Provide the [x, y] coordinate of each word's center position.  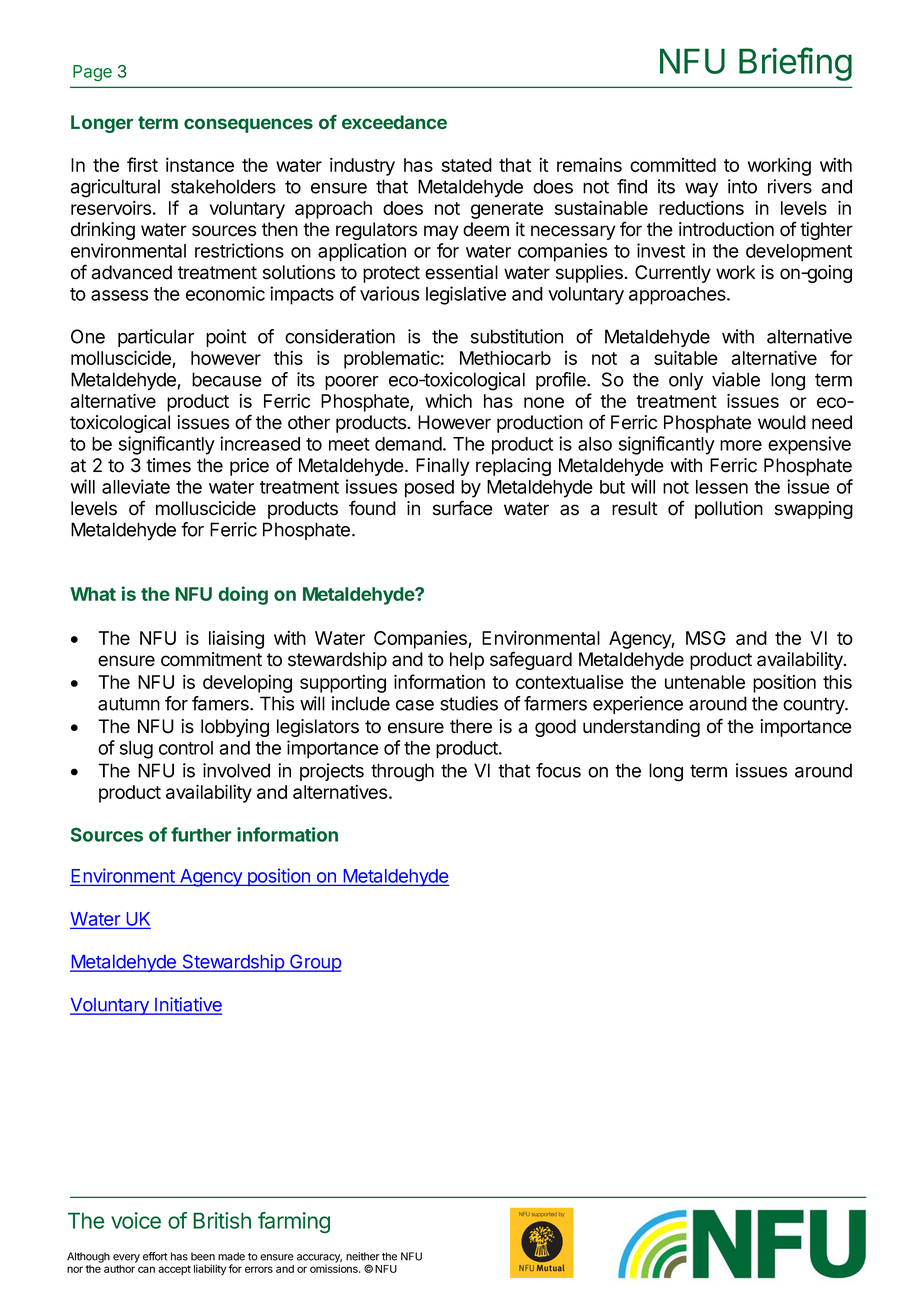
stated [467, 165]
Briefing [795, 64]
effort [155, 1256]
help [467, 661]
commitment [211, 659]
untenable [705, 682]
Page [92, 73]
